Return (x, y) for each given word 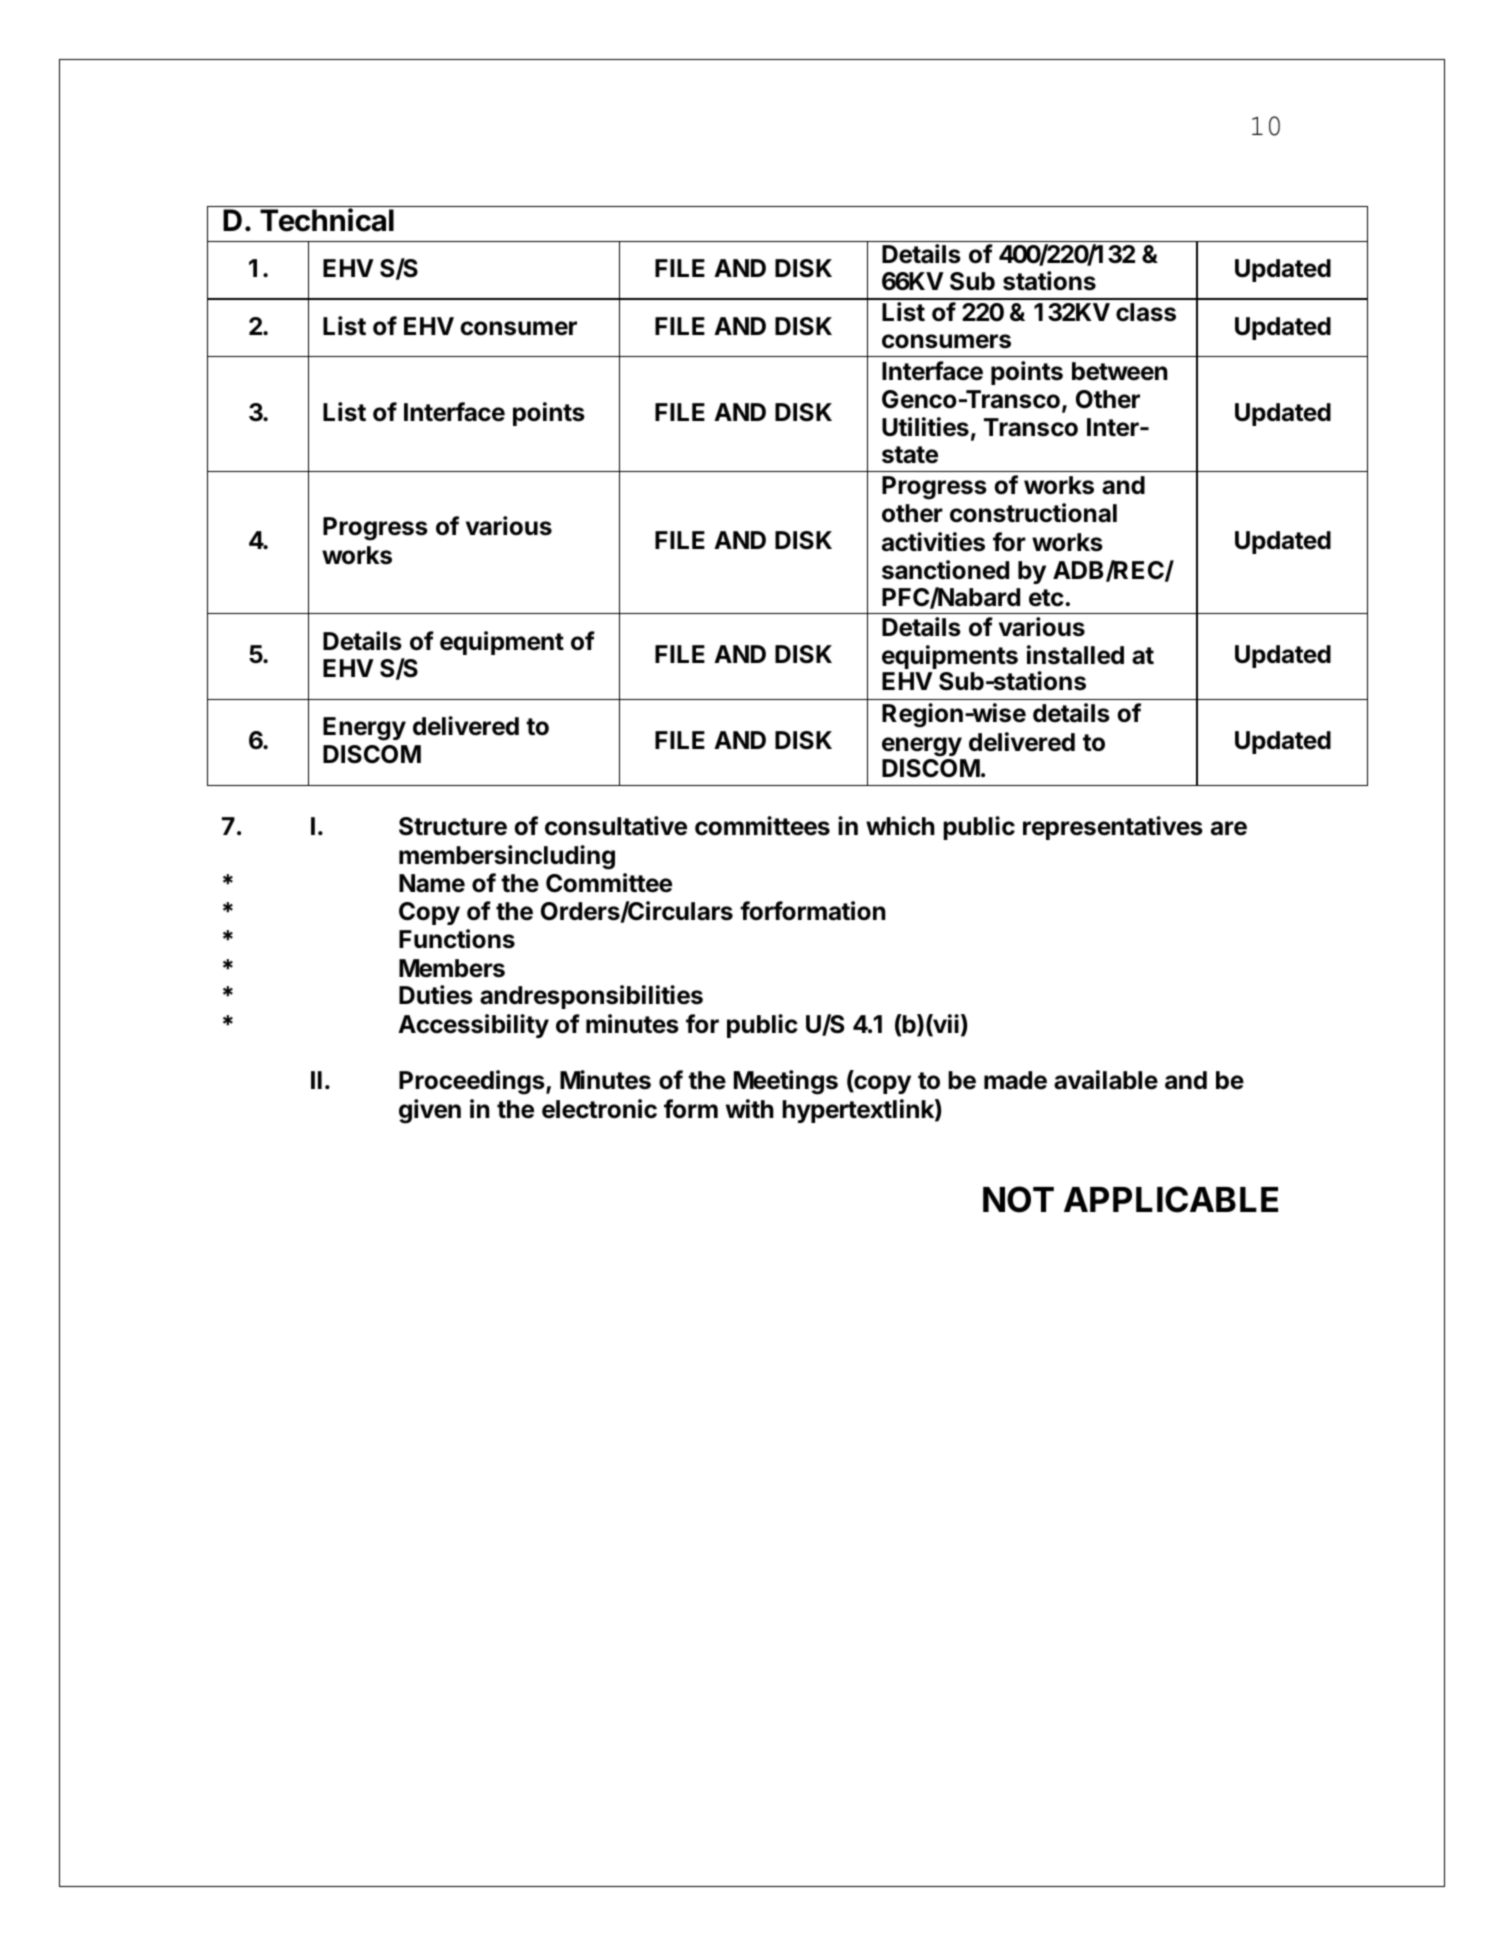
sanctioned (945, 570)
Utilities (925, 427)
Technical (327, 220)
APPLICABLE (1171, 1199)
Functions (457, 939)
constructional (1033, 513)
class (1146, 312)
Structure (453, 826)
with (750, 1108)
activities (933, 542)
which (900, 826)
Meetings (786, 1082)
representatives (1113, 828)
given (430, 1111)
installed (1075, 655)
